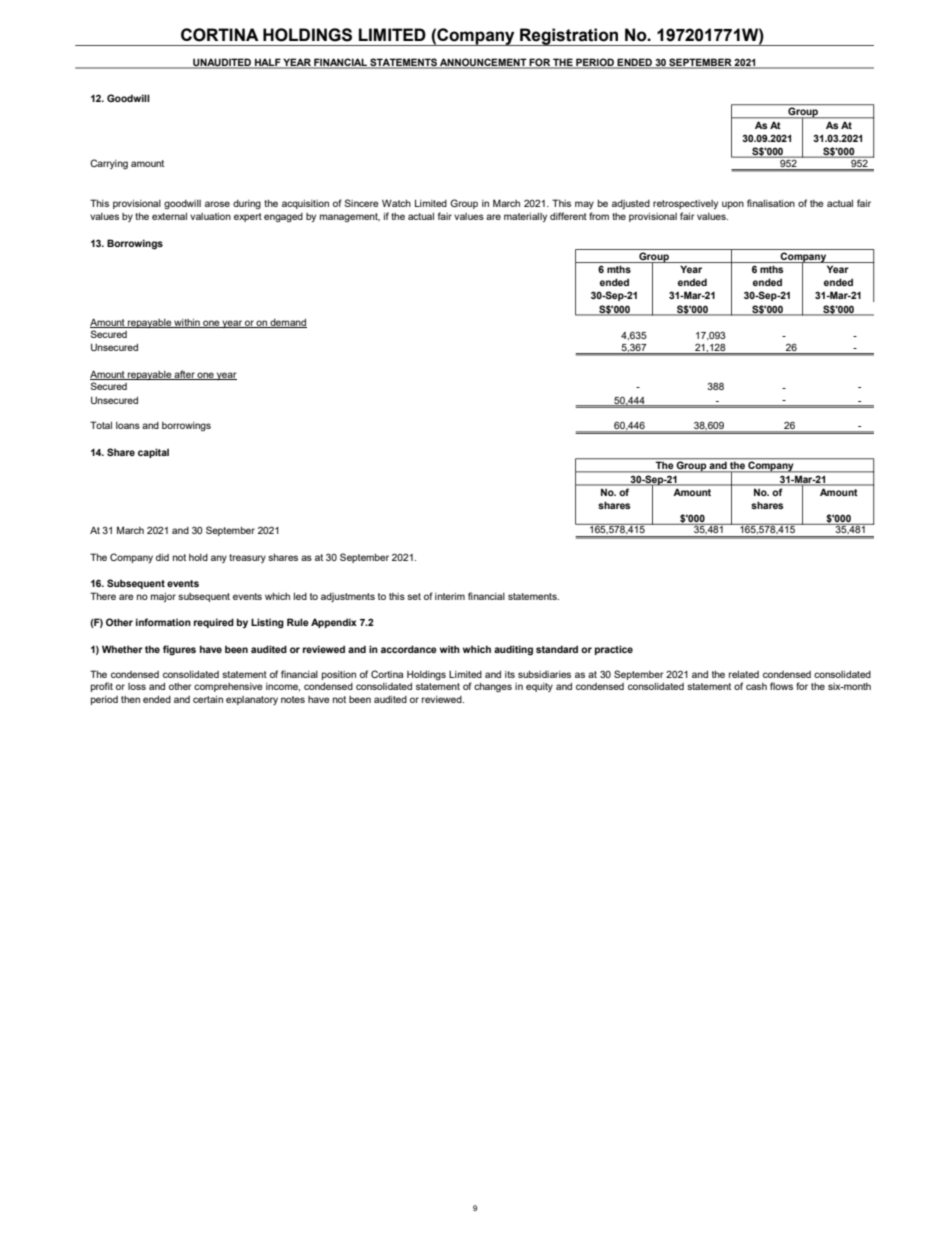 Image resolution: width=952 pixels, height=1233 pixels. Describe the element at coordinates (162, 557) in the image. I see `did` at that location.
